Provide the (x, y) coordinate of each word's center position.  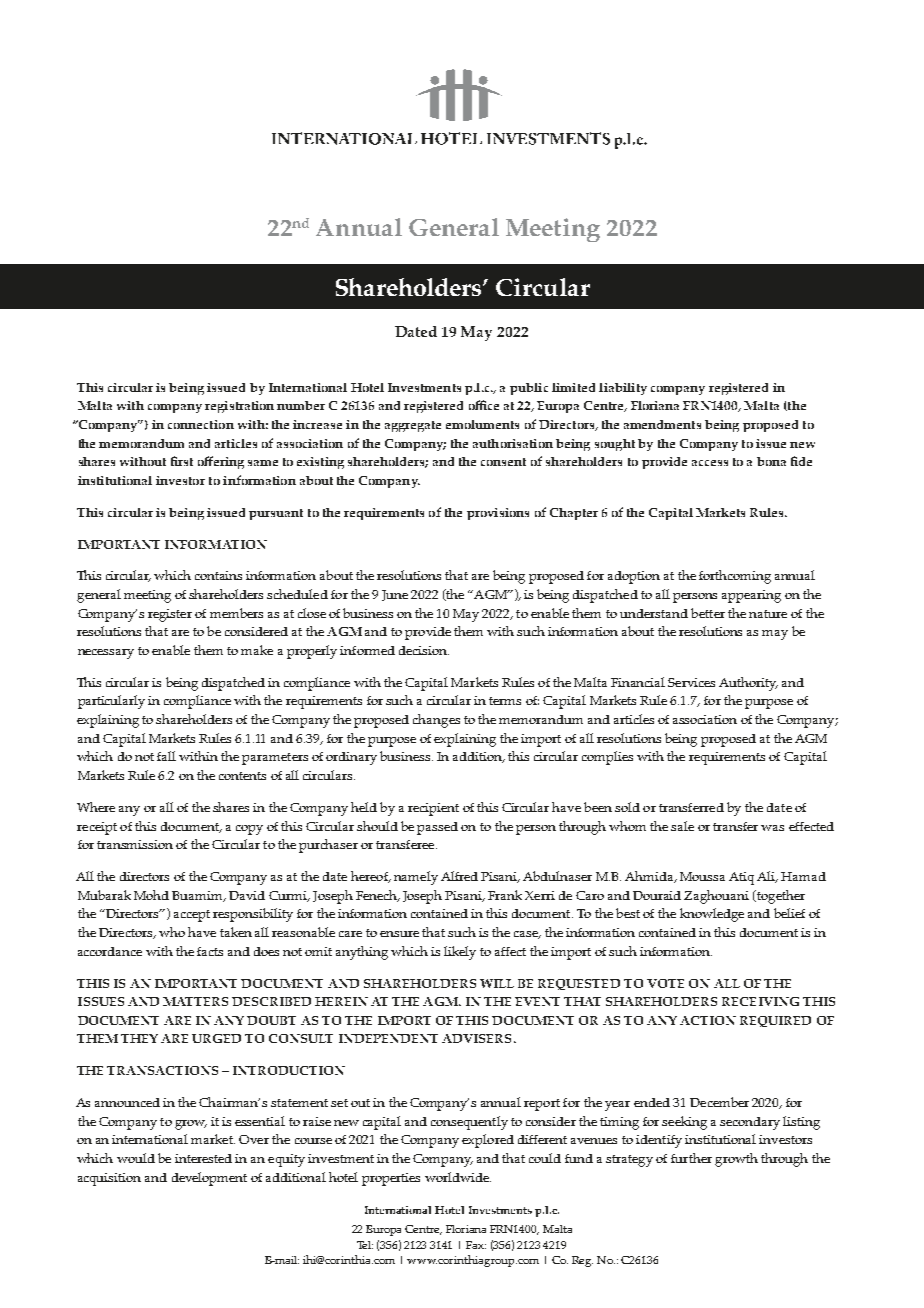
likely (460, 953)
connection (201, 424)
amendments (662, 424)
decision (424, 650)
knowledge (712, 915)
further (691, 1158)
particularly (111, 702)
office (484, 405)
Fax (476, 1245)
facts (210, 951)
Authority (748, 684)
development (209, 1179)
